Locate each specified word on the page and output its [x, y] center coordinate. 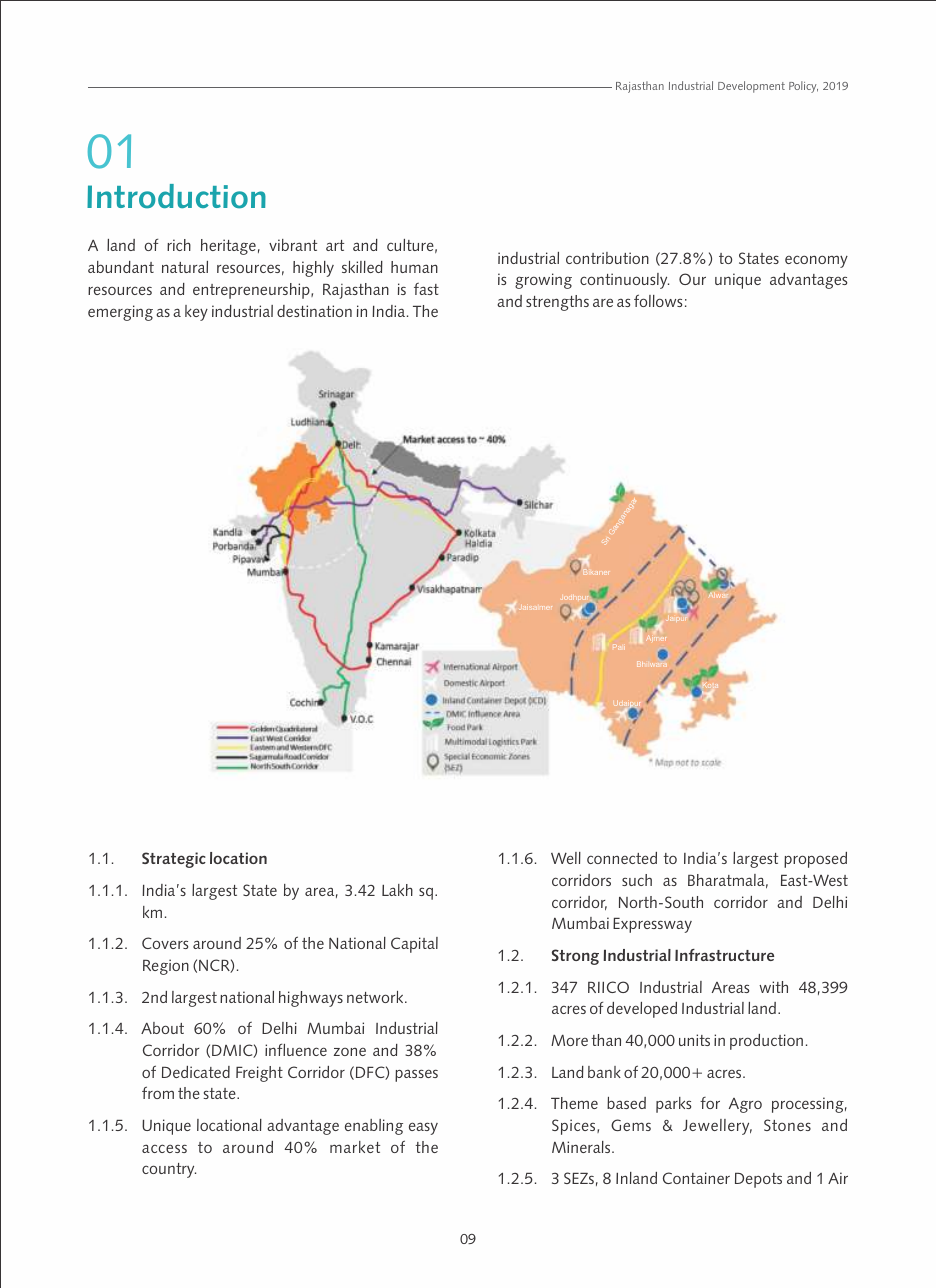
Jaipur [676, 619]
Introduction [176, 196]
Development [751, 87]
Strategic [174, 860]
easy [423, 1128]
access [164, 1148]
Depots [758, 1180]
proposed [815, 860]
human [414, 267]
